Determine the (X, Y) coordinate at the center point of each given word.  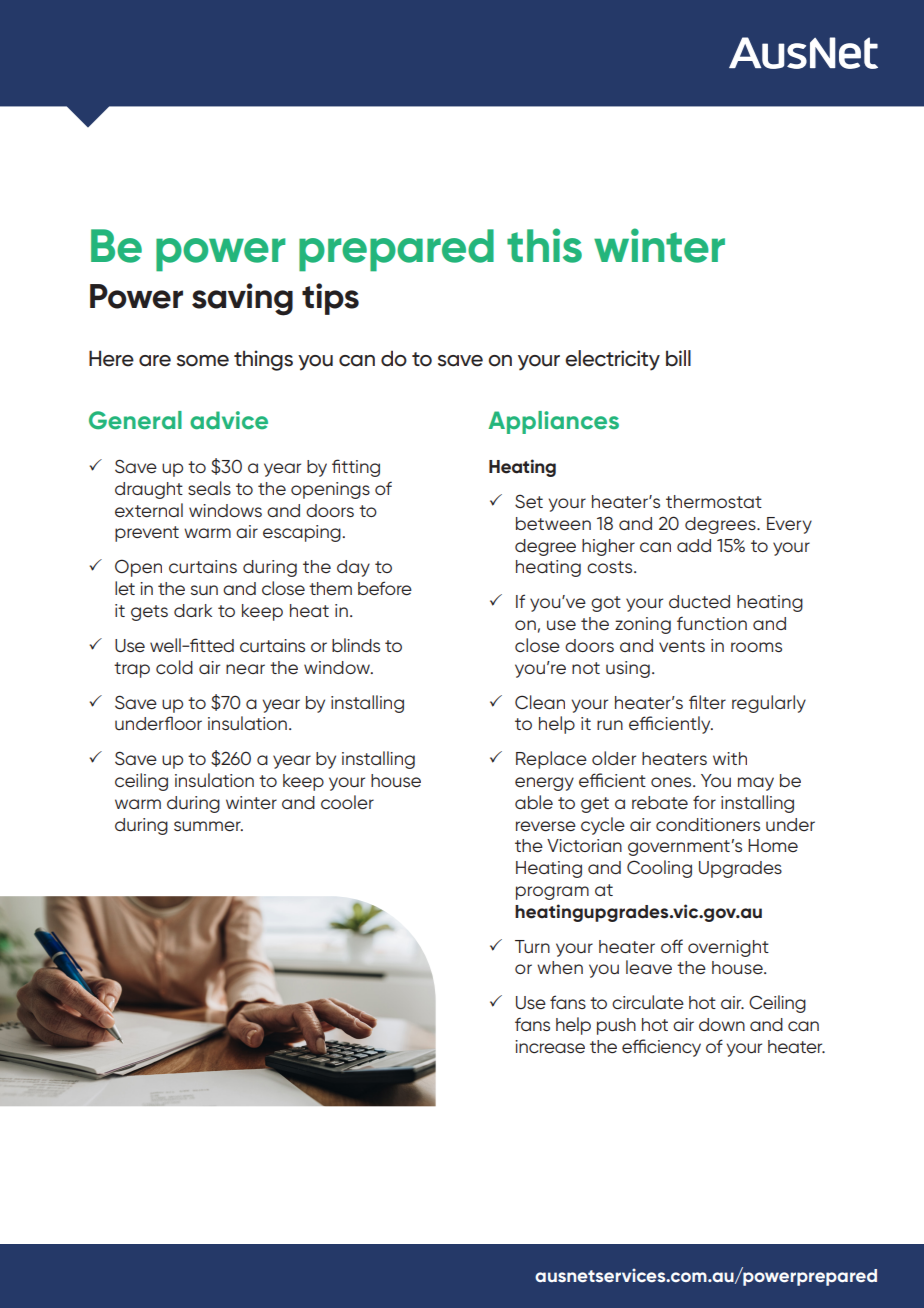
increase (550, 1046)
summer (208, 826)
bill (678, 358)
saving (242, 299)
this (544, 245)
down (722, 1024)
